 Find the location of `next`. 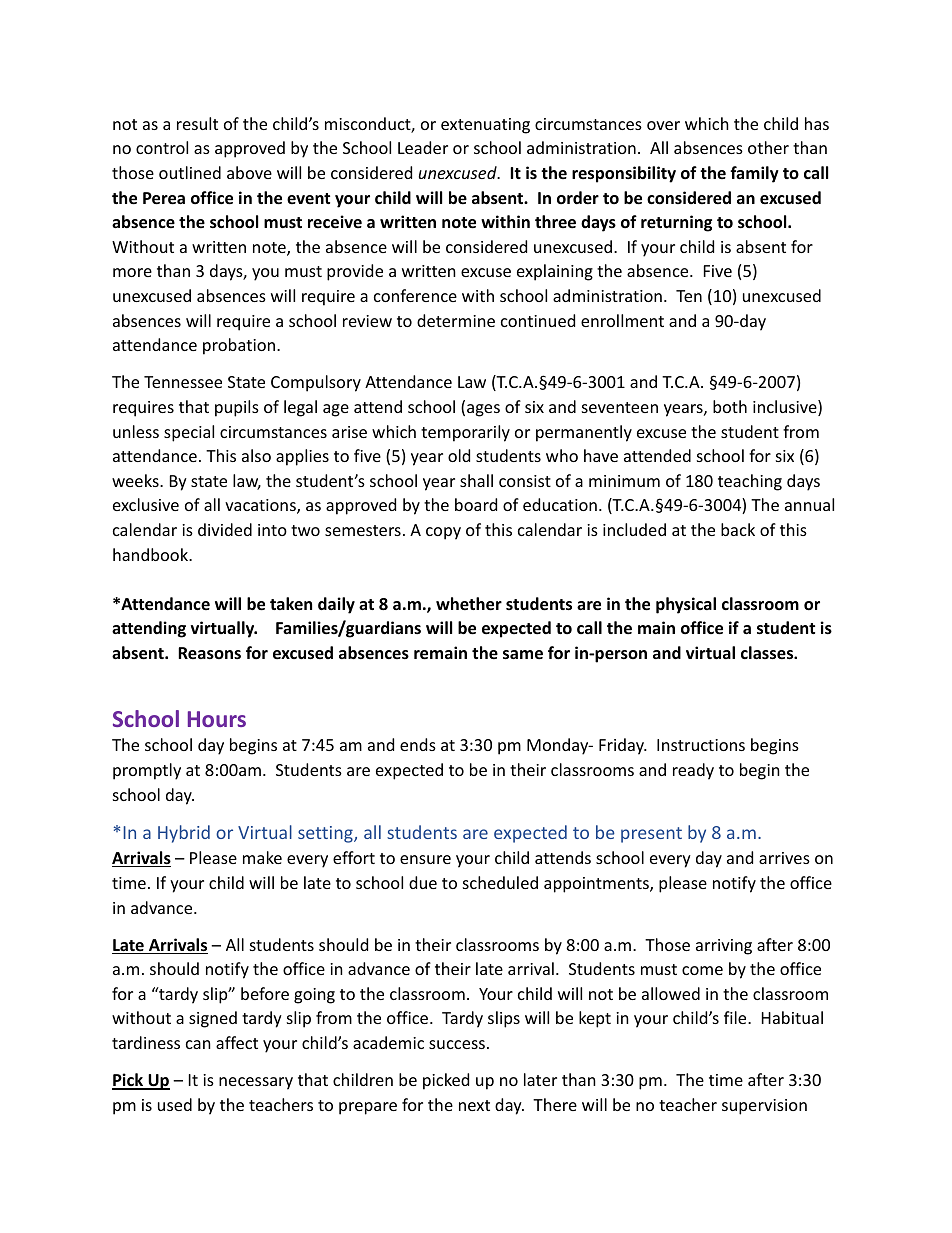

next is located at coordinates (474, 1105).
